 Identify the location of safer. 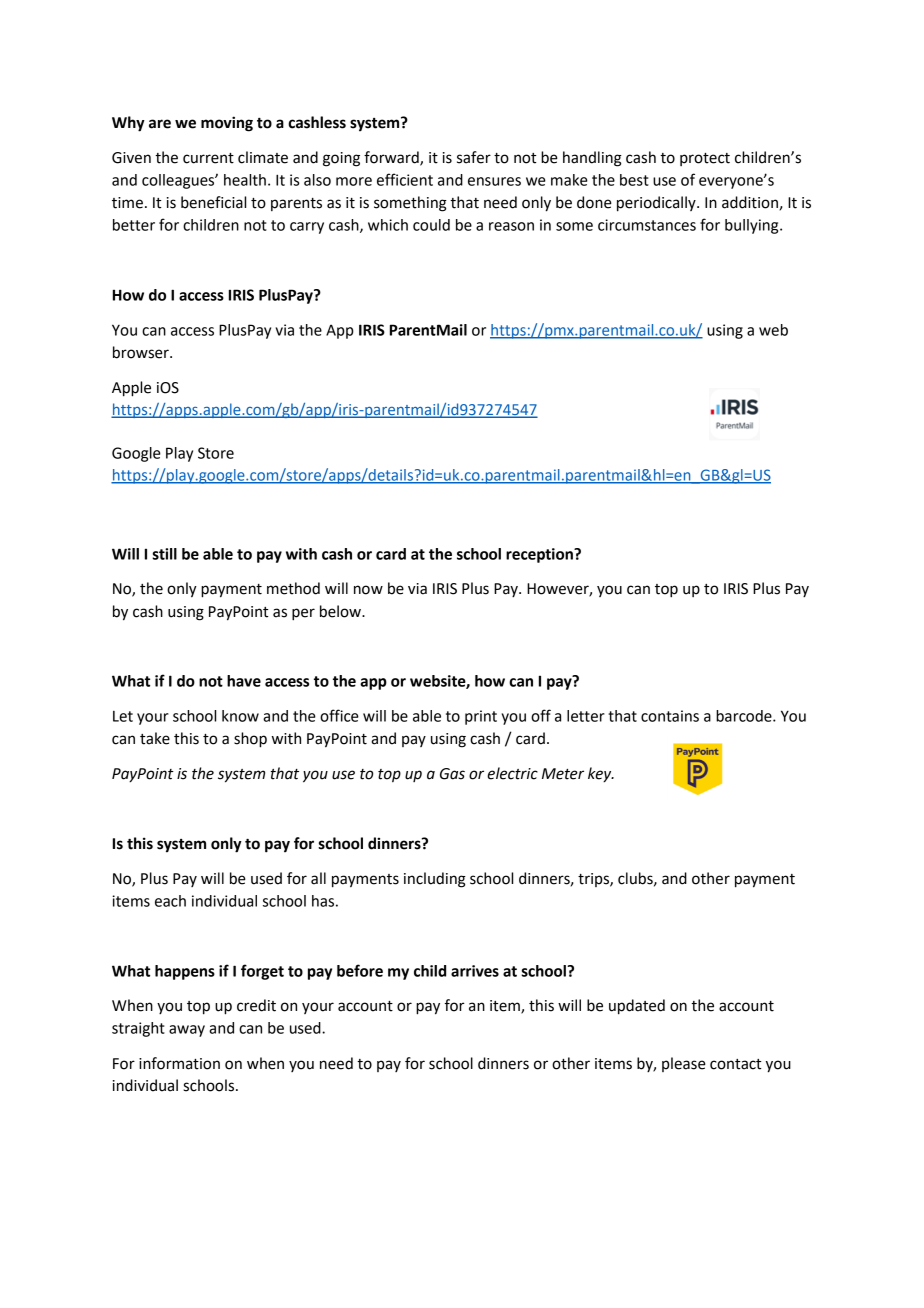
(474, 157).
